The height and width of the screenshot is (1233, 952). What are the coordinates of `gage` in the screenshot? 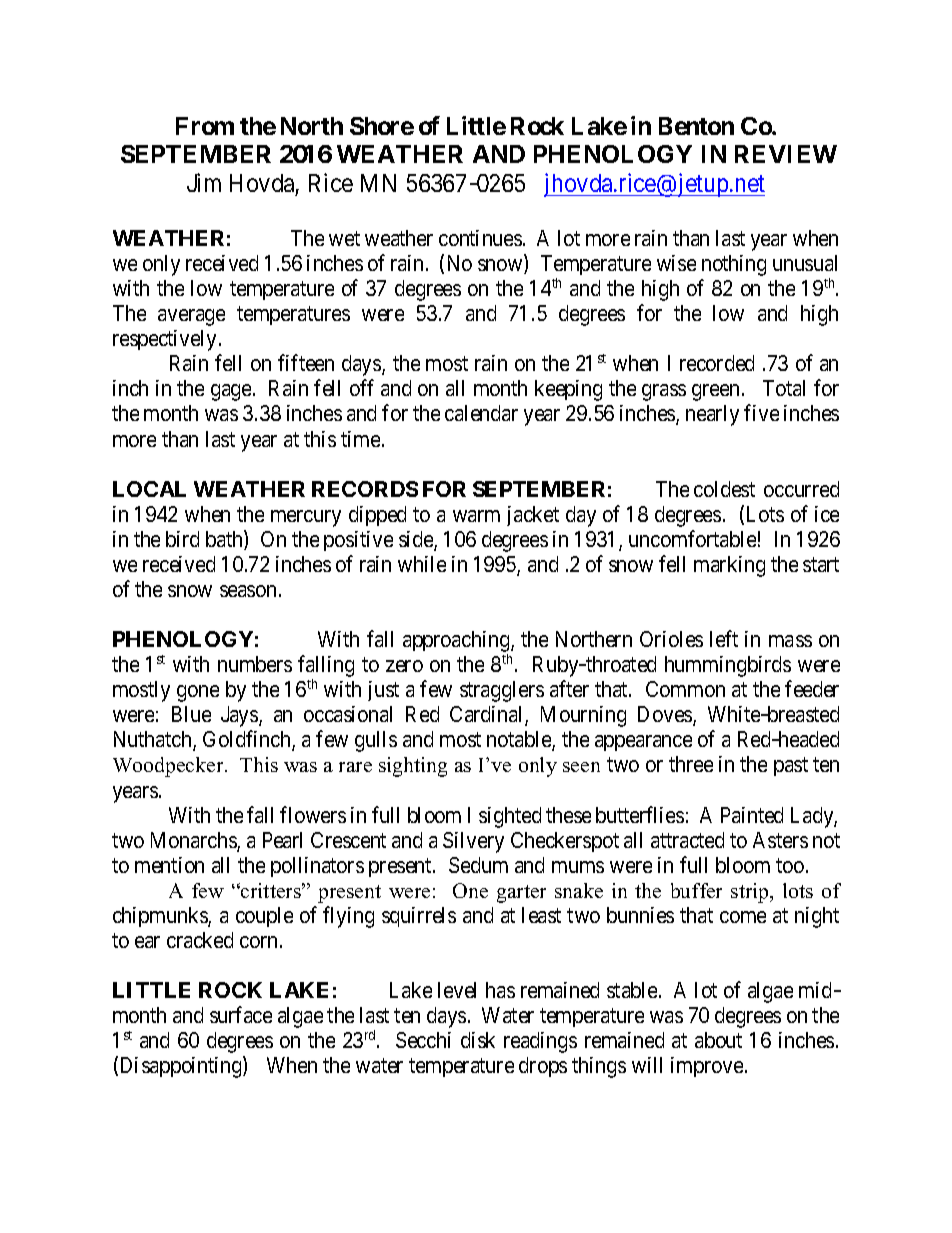 It's located at (231, 392).
